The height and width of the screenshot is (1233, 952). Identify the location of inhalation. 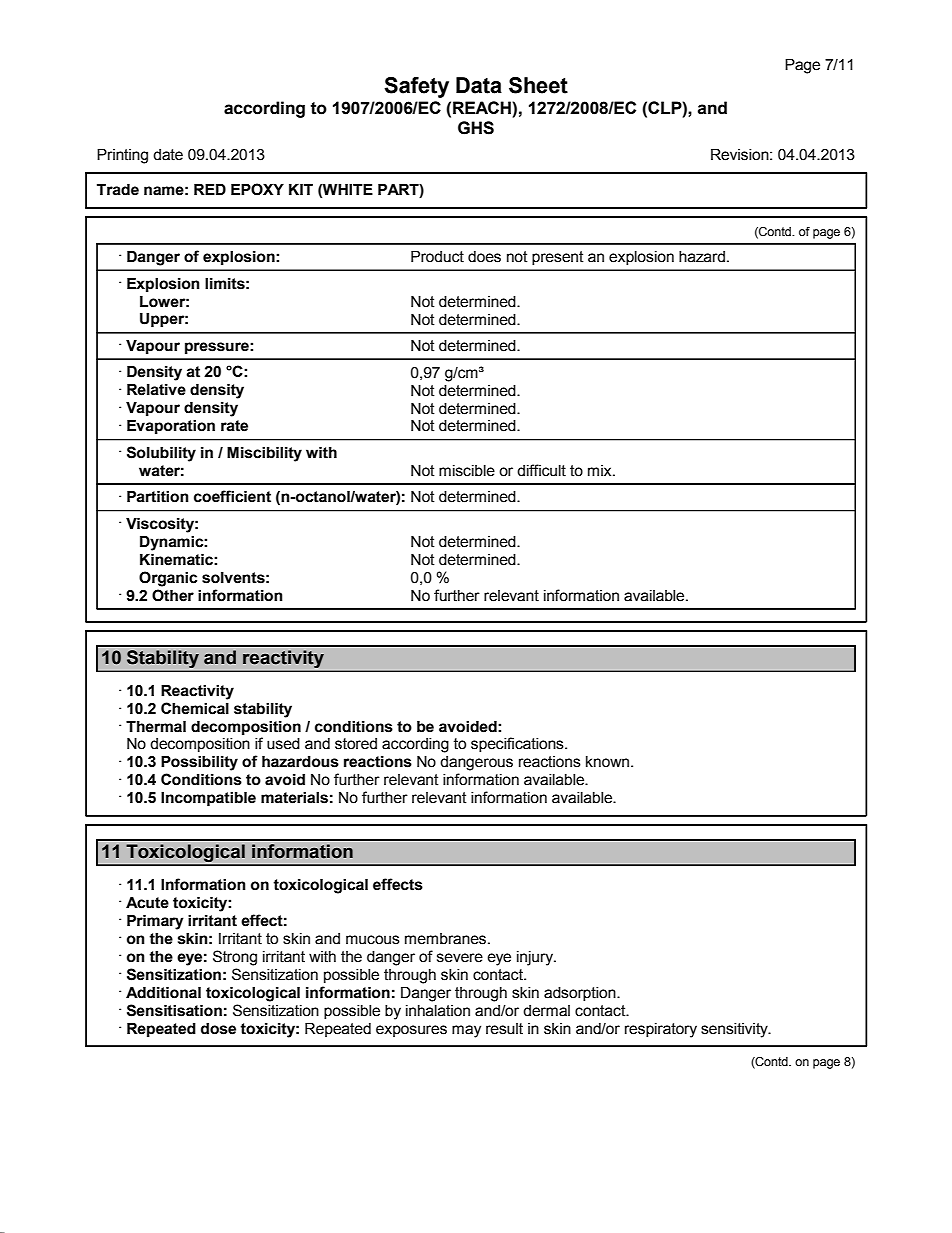
(438, 1011).
